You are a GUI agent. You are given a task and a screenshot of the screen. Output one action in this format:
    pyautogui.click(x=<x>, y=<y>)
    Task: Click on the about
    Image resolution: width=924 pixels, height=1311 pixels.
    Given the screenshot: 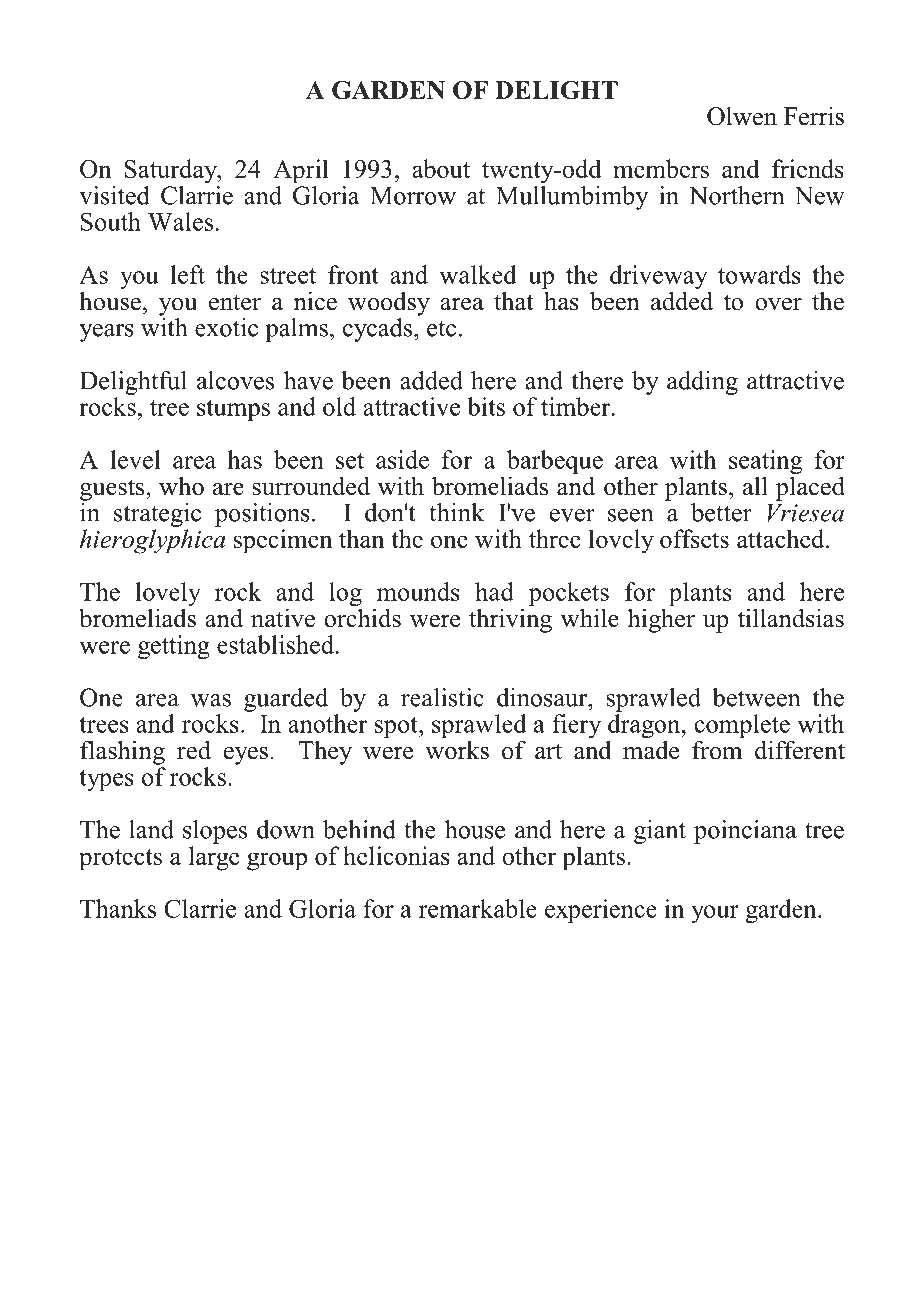 What is the action you would take?
    pyautogui.click(x=441, y=168)
